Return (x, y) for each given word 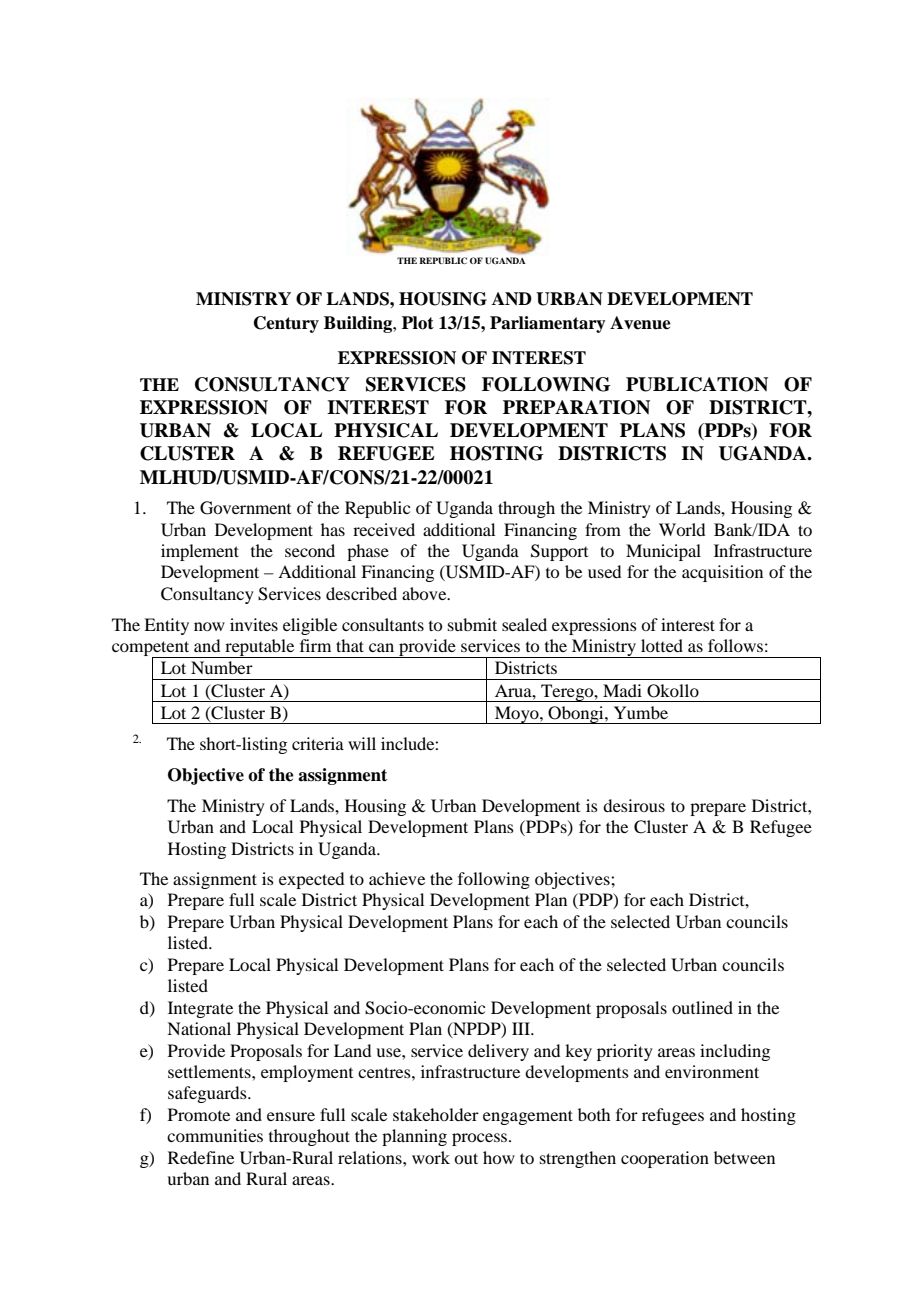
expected (311, 880)
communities (215, 1135)
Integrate (200, 1009)
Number (222, 667)
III (522, 1028)
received (384, 529)
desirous (634, 805)
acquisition (722, 573)
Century (286, 324)
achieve (397, 878)
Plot (418, 323)
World (682, 529)
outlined (702, 1007)
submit (472, 624)
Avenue (640, 323)
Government (245, 508)
